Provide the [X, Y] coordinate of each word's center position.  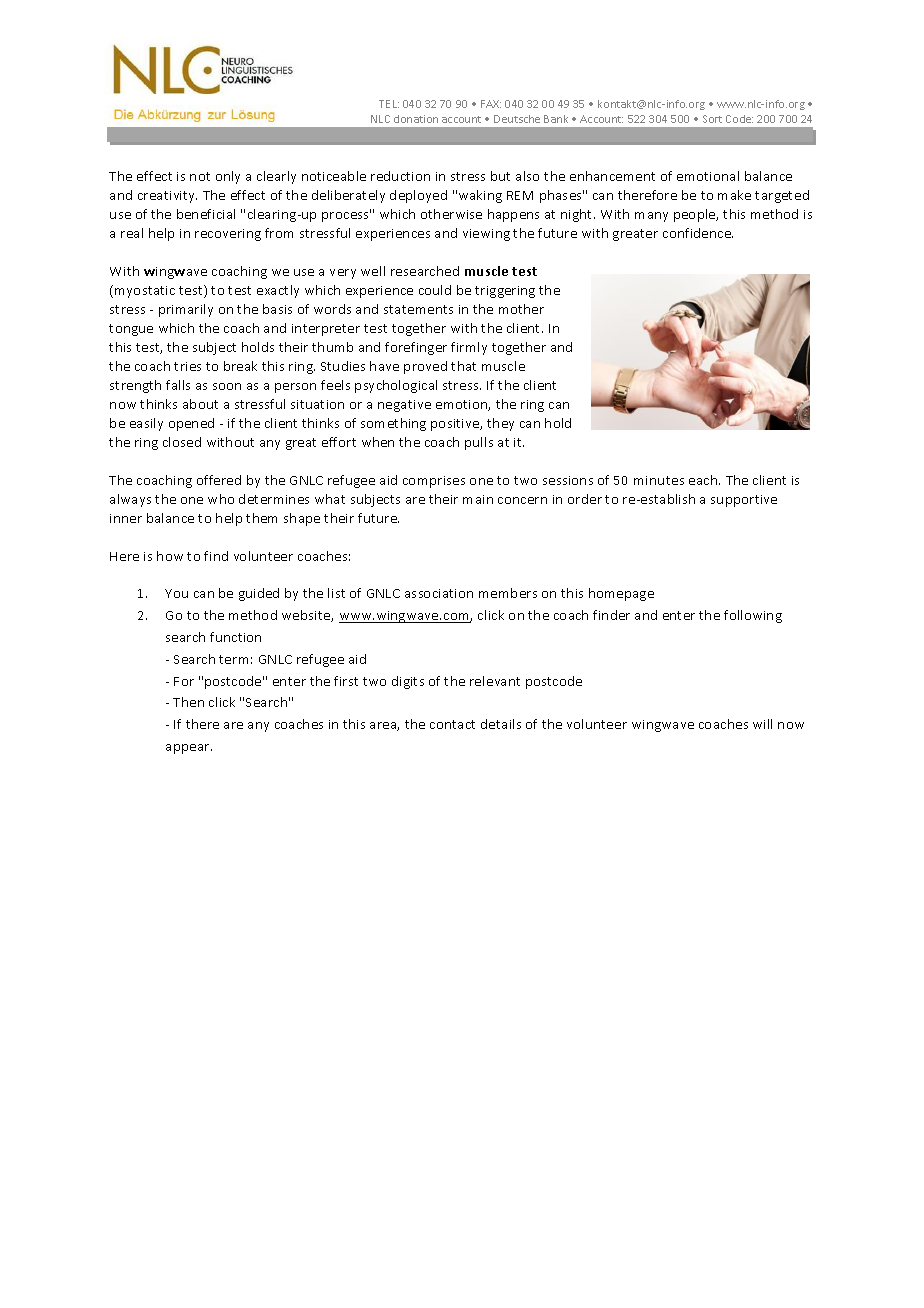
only [228, 177]
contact [452, 724]
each [704, 480]
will [762, 724]
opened [191, 424]
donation [416, 119]
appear [189, 749]
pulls [479, 443]
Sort [712, 119]
